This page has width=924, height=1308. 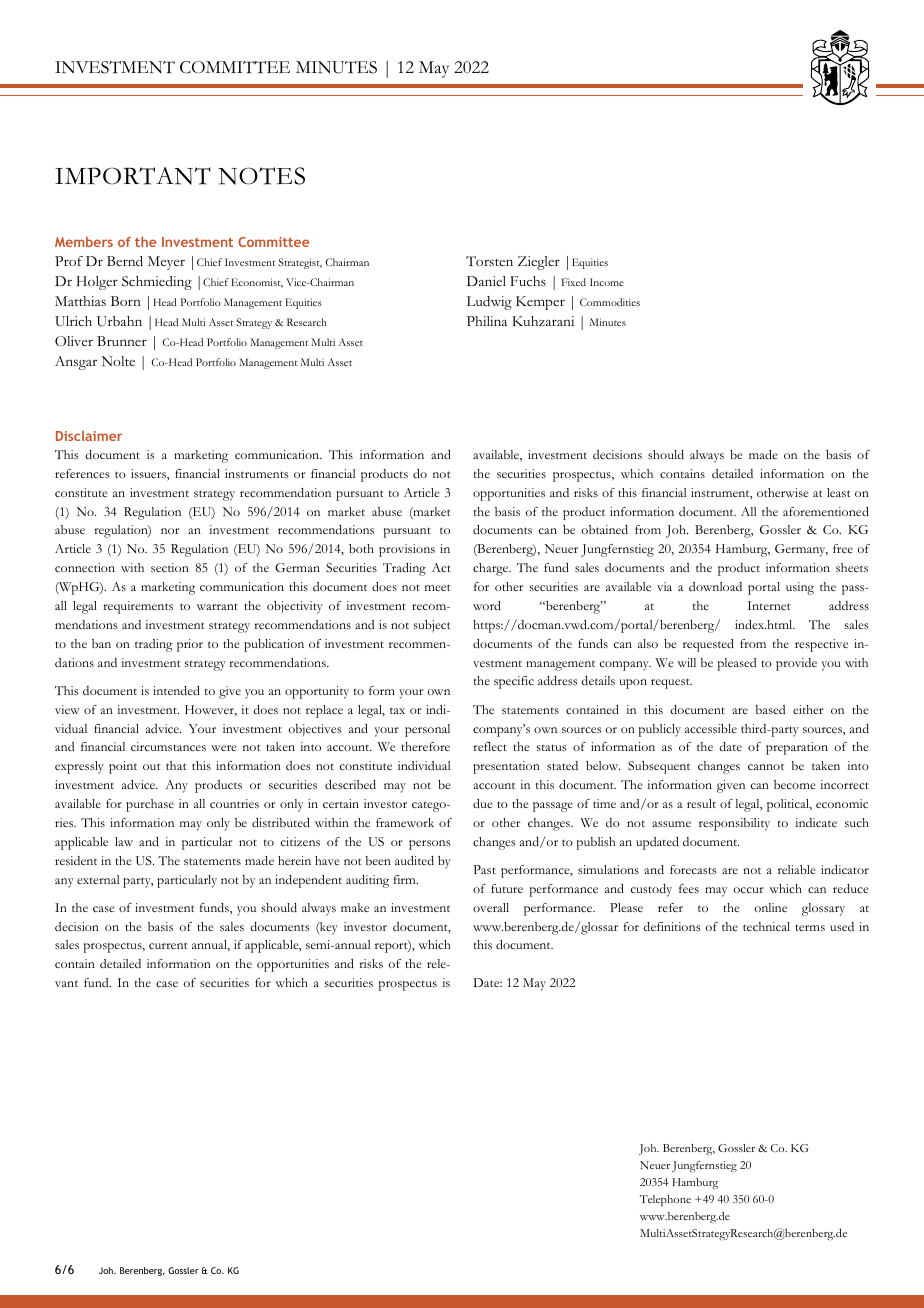 I want to click on Torsten, so click(x=489, y=261).
